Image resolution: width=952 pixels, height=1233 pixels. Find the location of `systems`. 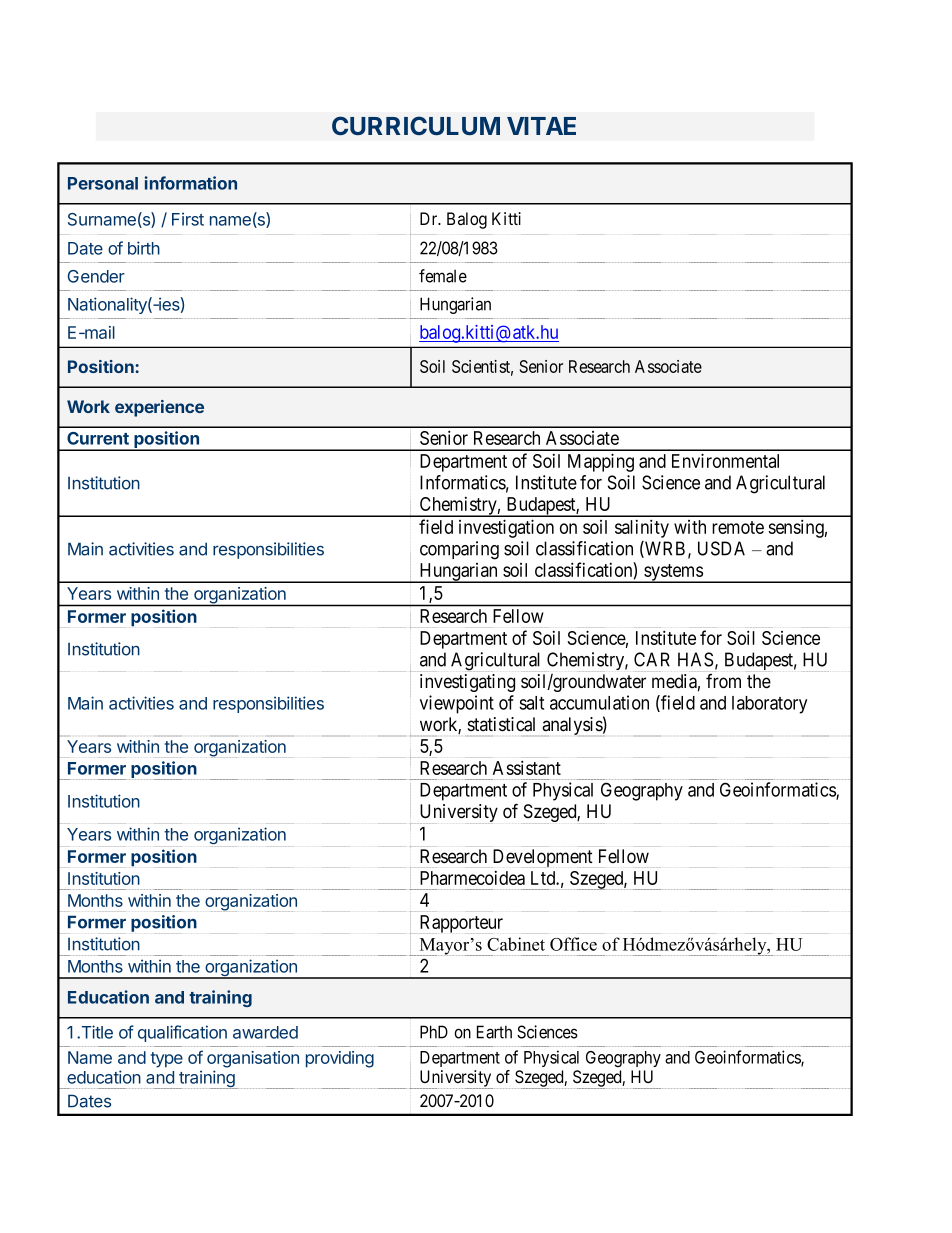

systems is located at coordinates (673, 573).
